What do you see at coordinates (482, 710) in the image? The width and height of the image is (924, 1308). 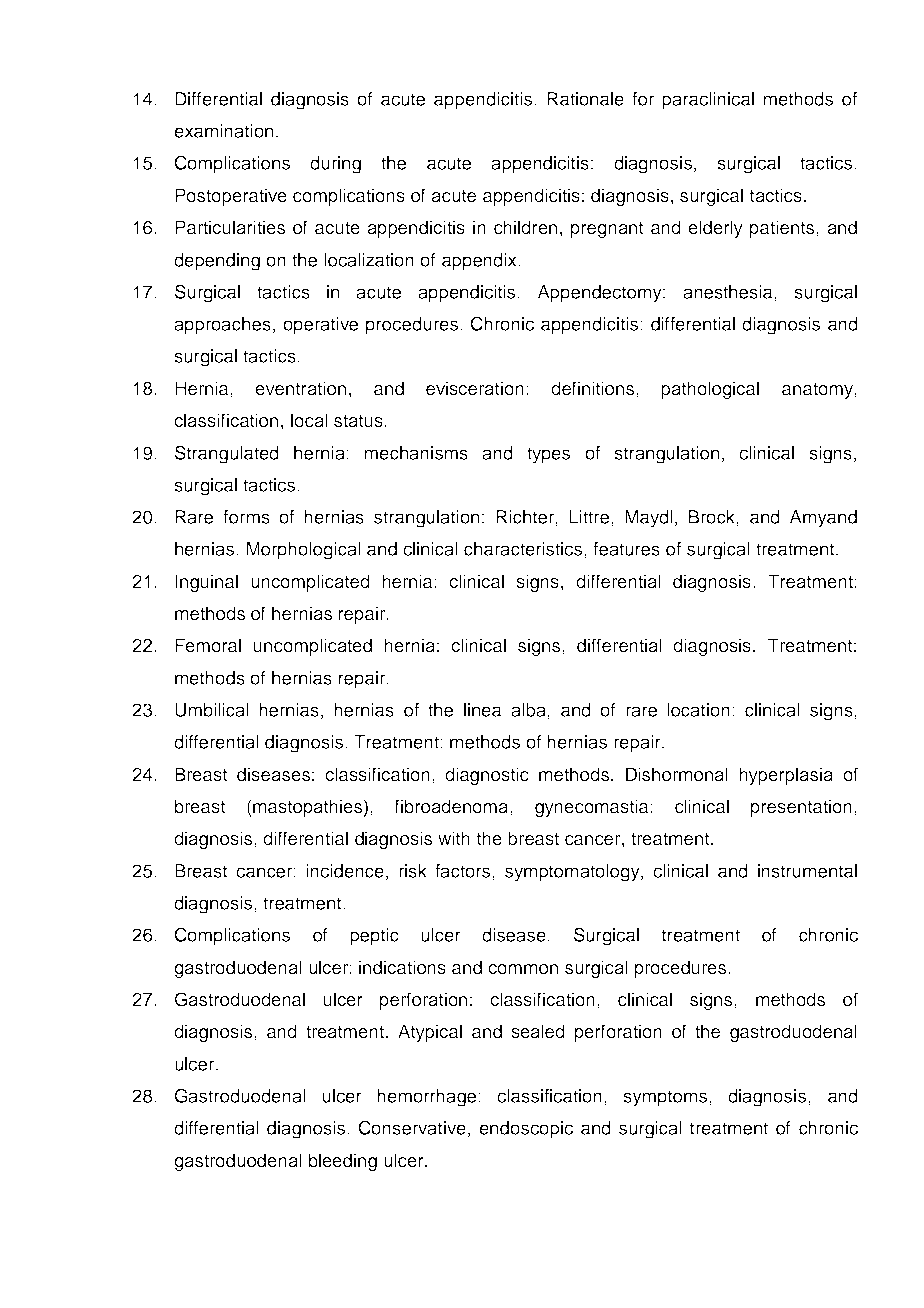 I see `linea` at bounding box center [482, 710].
